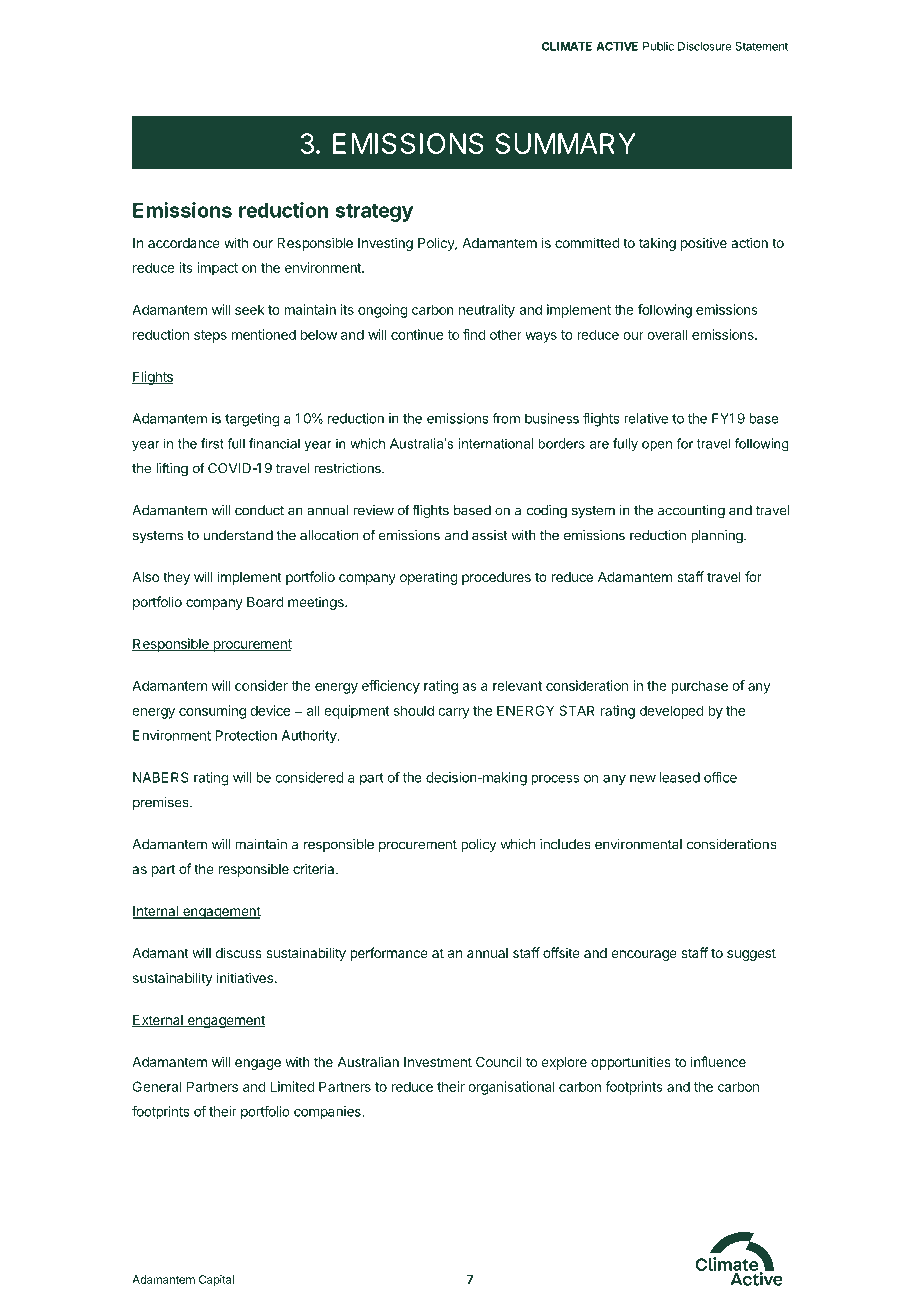  Describe the element at coordinates (184, 243) in the page. I see `accordance` at that location.
